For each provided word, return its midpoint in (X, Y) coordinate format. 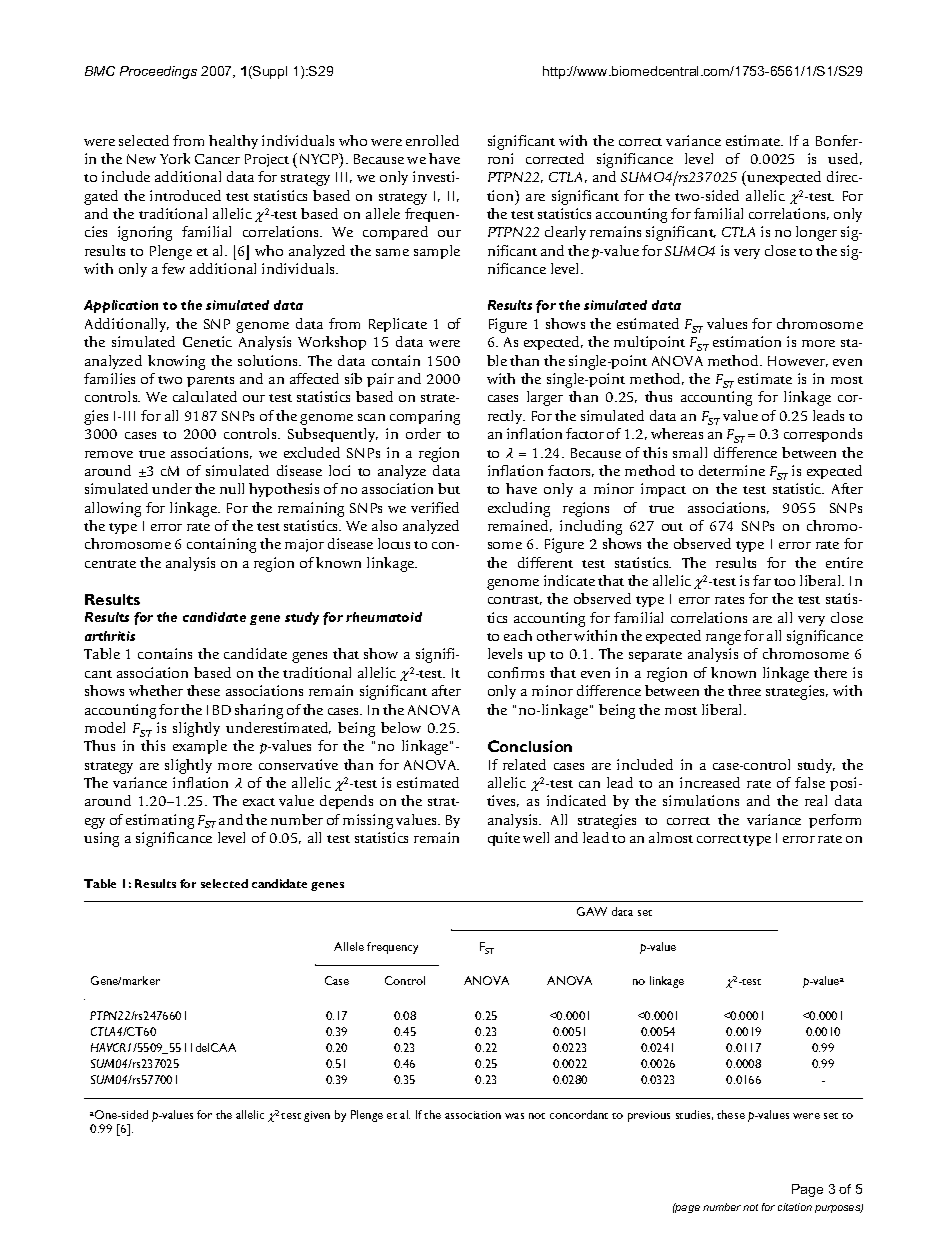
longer (816, 233)
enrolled (432, 140)
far (762, 580)
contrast (515, 600)
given (317, 1116)
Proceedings (158, 72)
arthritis (110, 636)
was (514, 1116)
